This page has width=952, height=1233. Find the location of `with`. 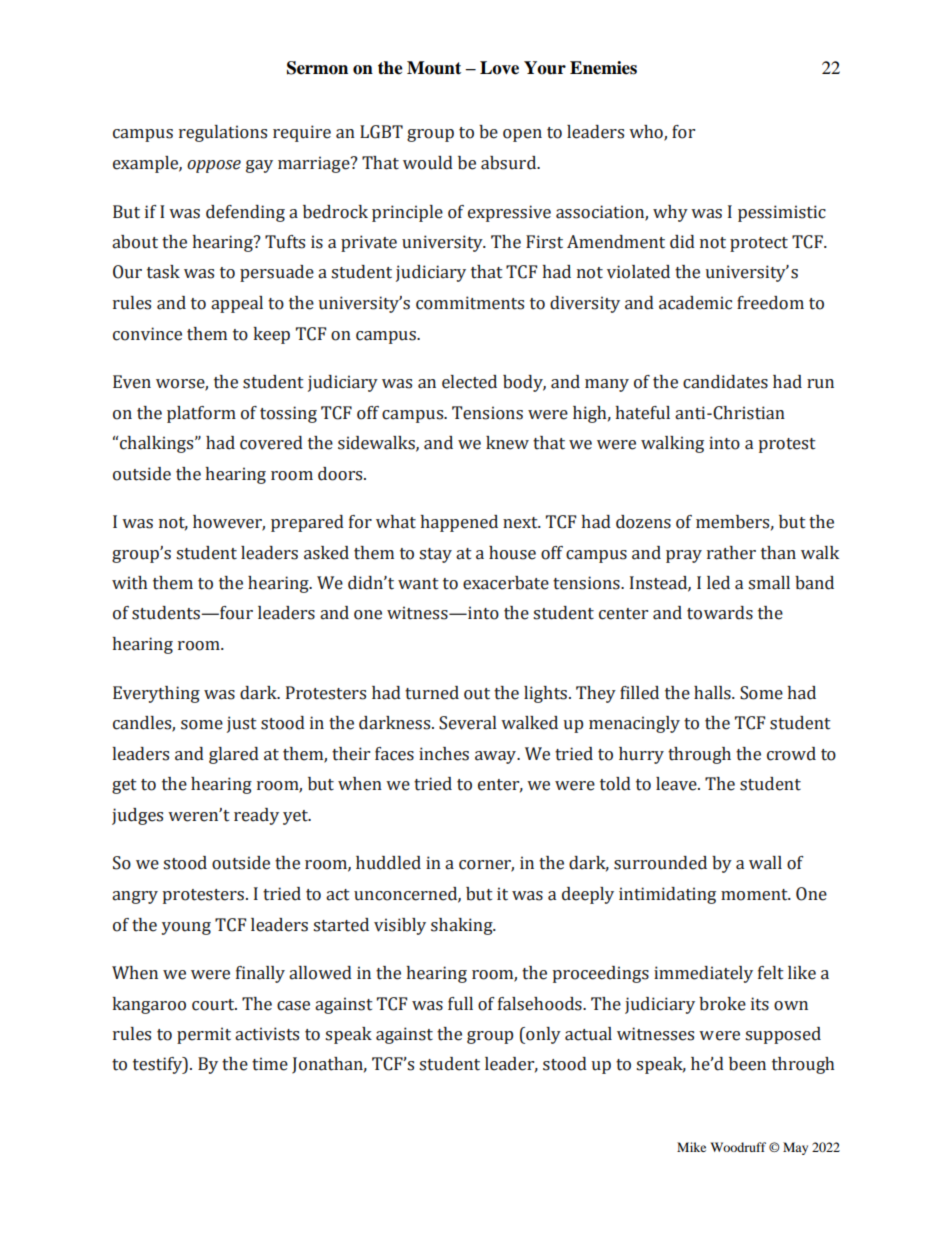

with is located at coordinates (129, 583).
